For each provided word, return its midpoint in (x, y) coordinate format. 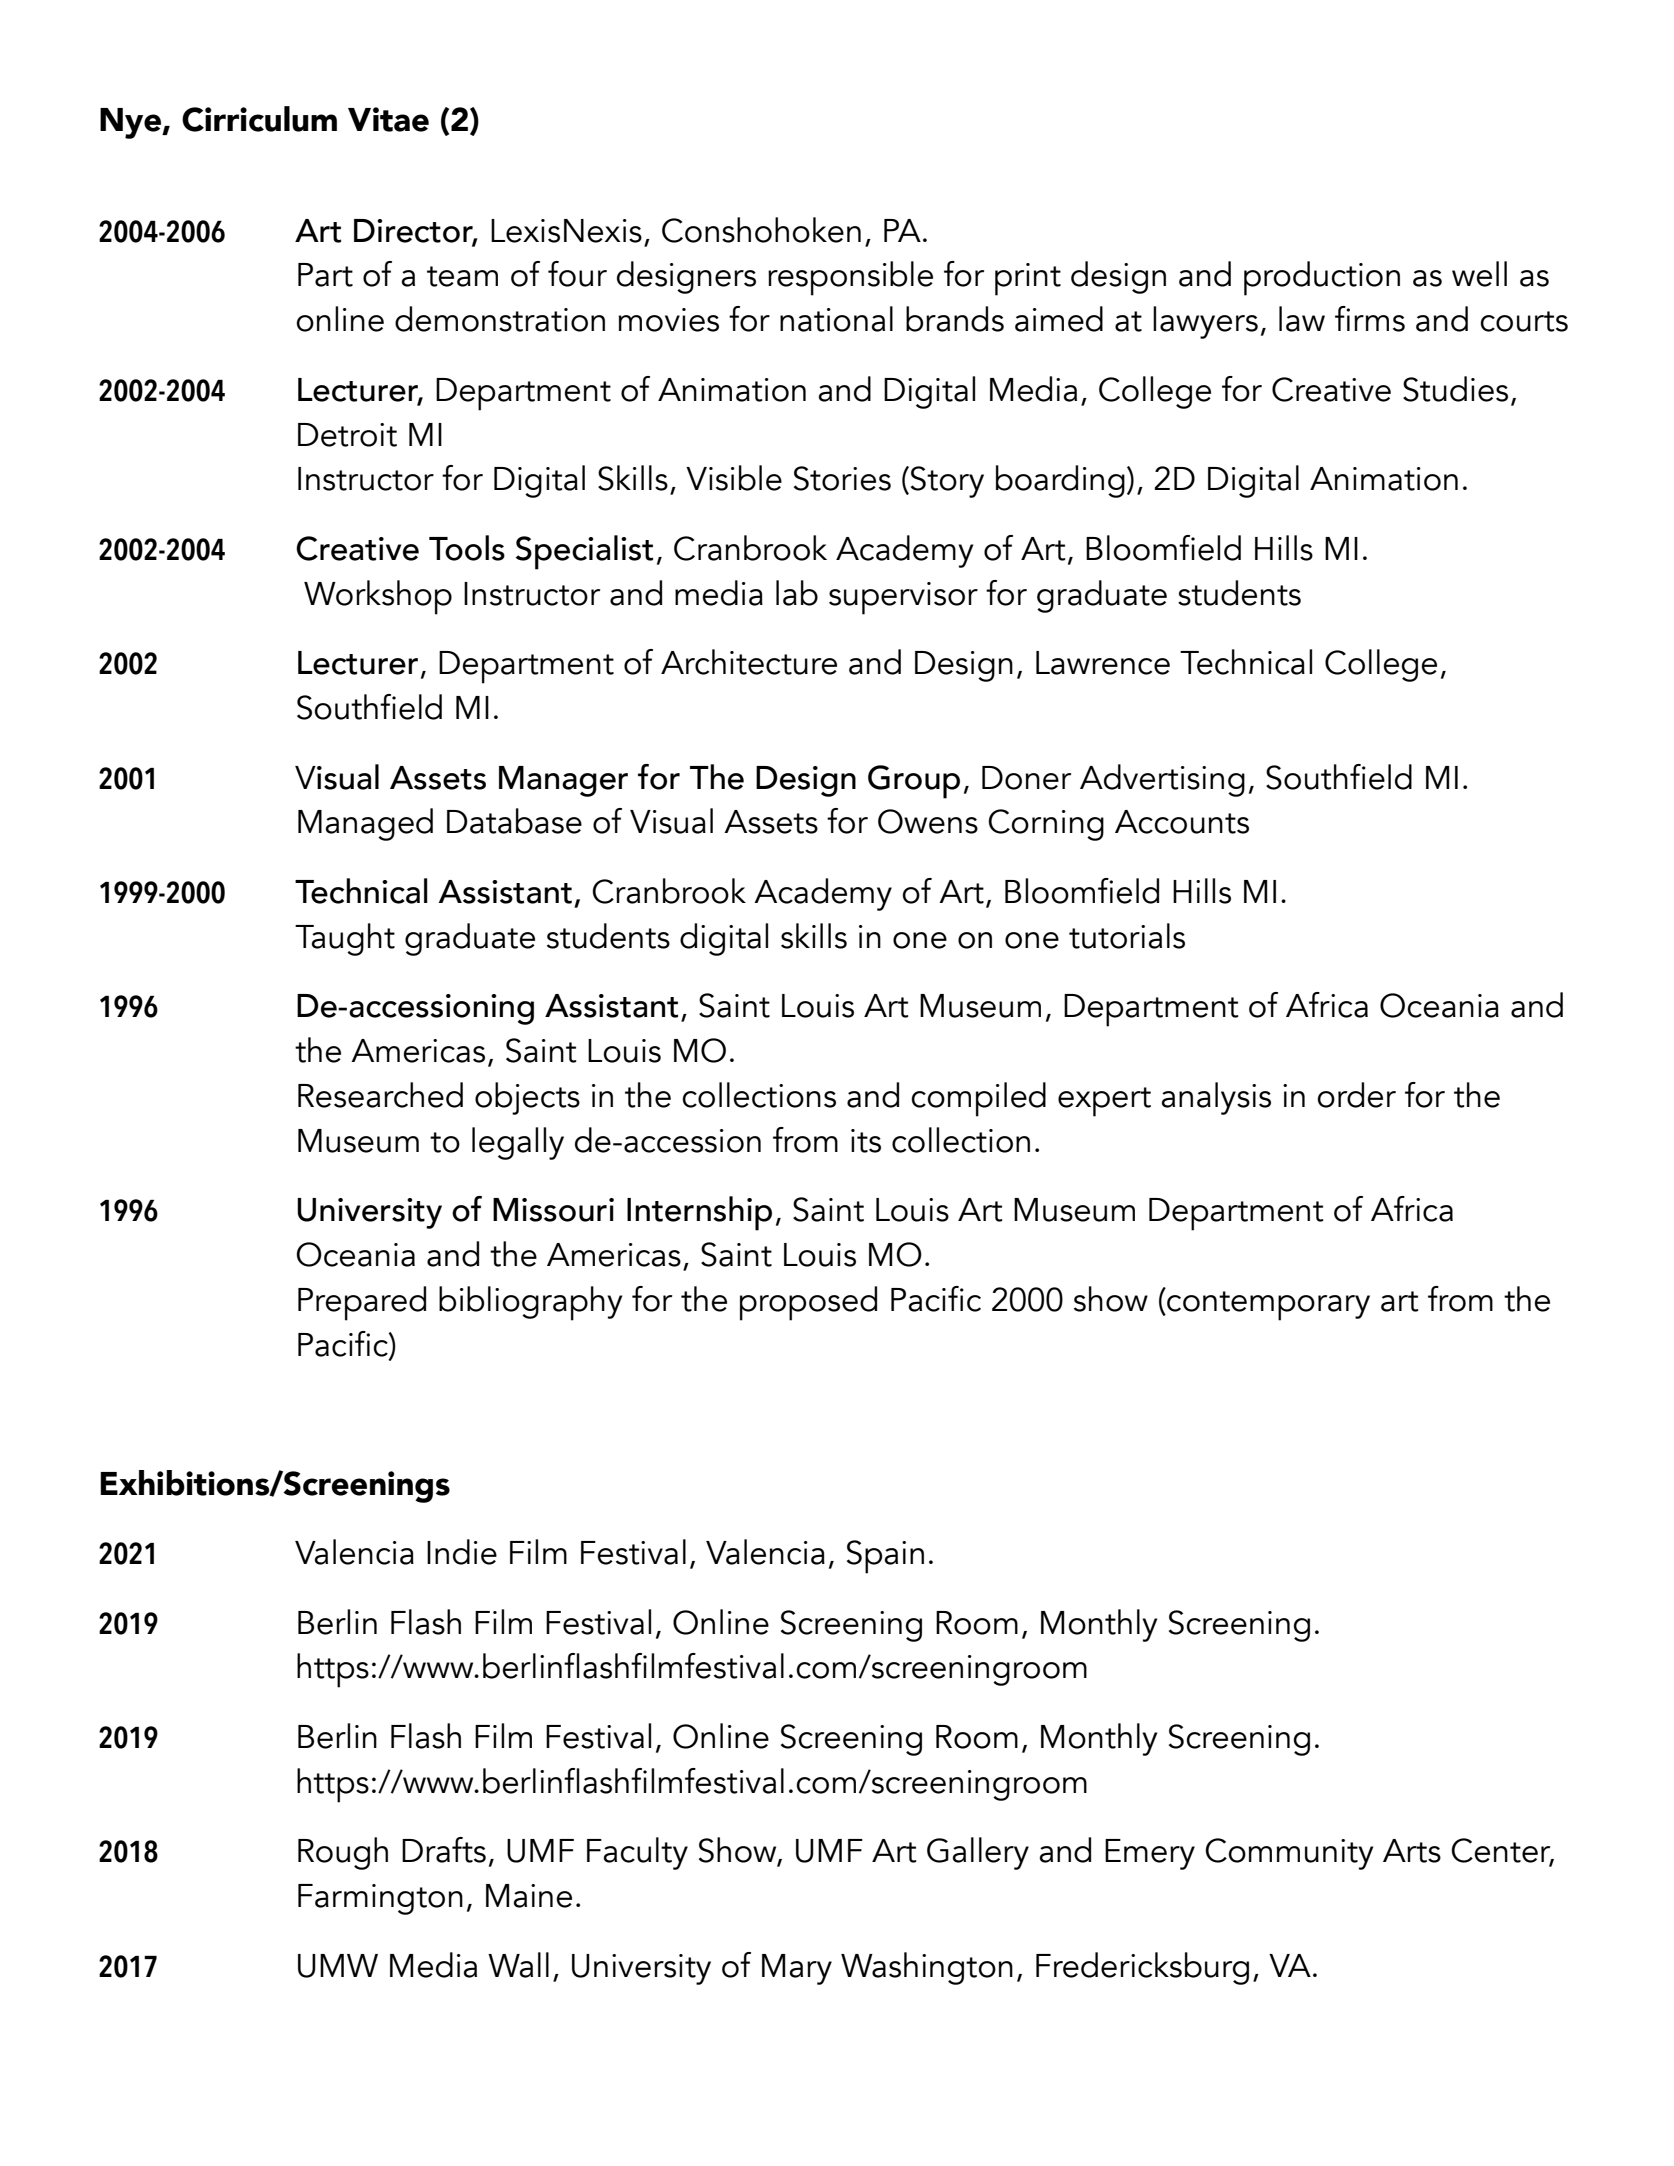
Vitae (388, 119)
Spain (885, 1557)
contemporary (1267, 1304)
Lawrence (1103, 663)
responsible (850, 278)
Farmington (380, 1899)
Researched (380, 1095)
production (1322, 278)
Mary (797, 1969)
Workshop (378, 597)
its (866, 1141)
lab (797, 593)
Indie (462, 1552)
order (1356, 1095)
